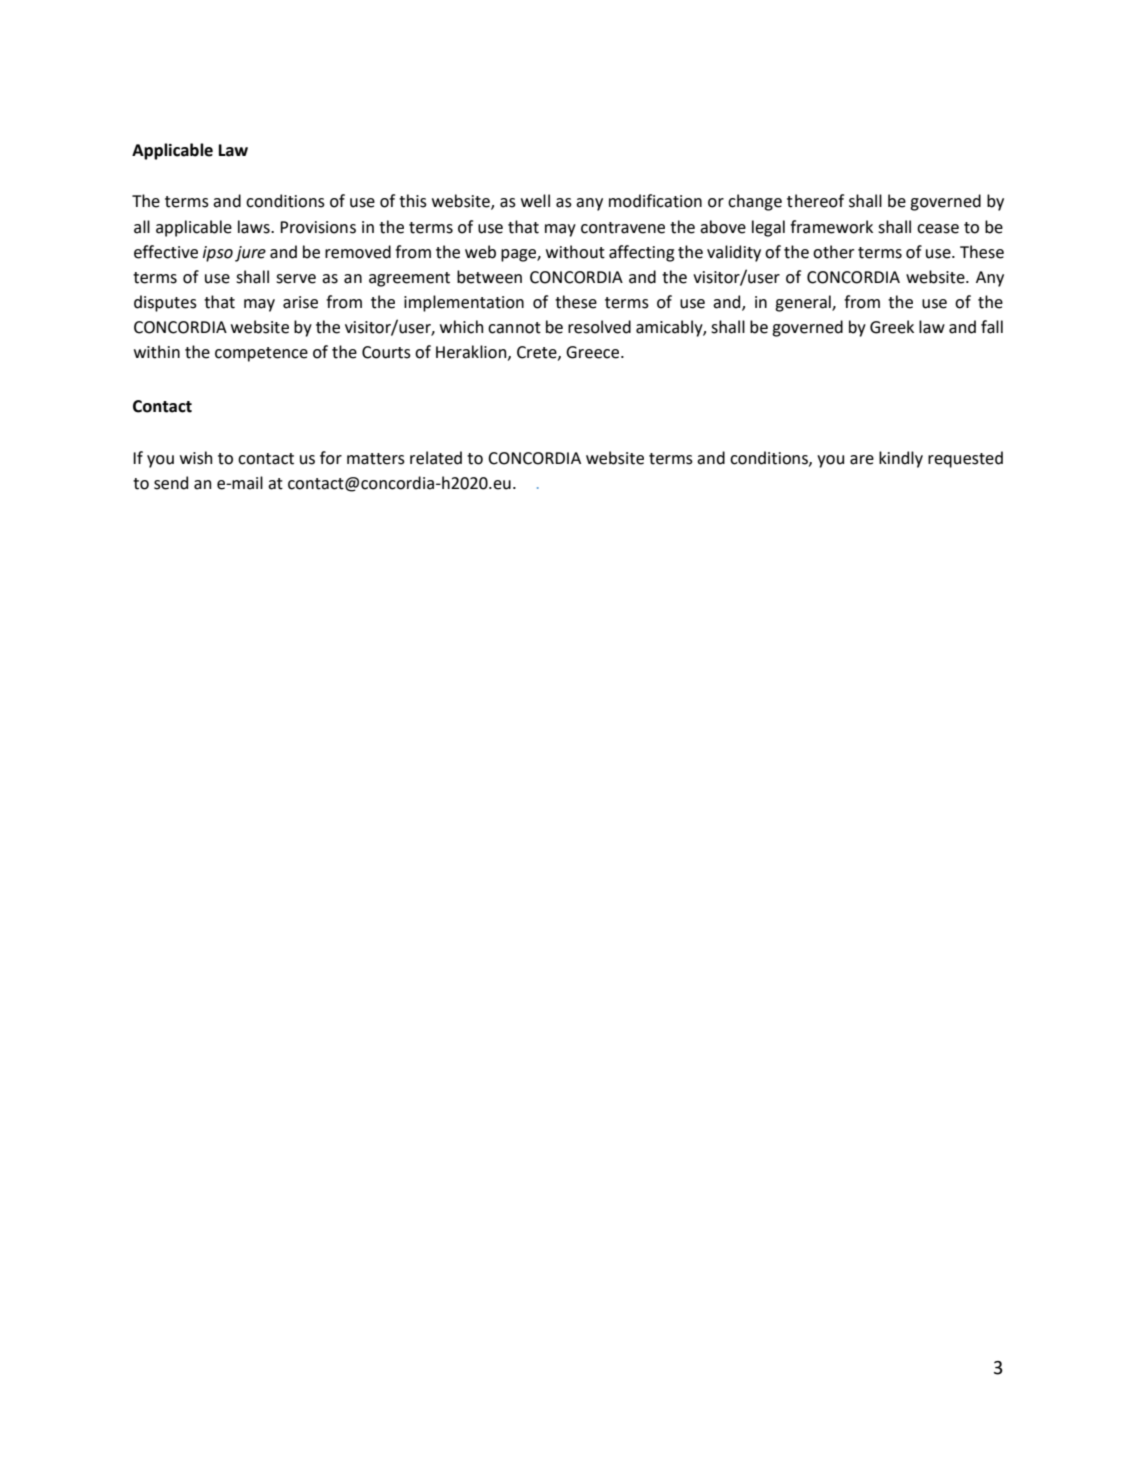  Describe the element at coordinates (901, 459) in the image. I see `kindly` at that location.
